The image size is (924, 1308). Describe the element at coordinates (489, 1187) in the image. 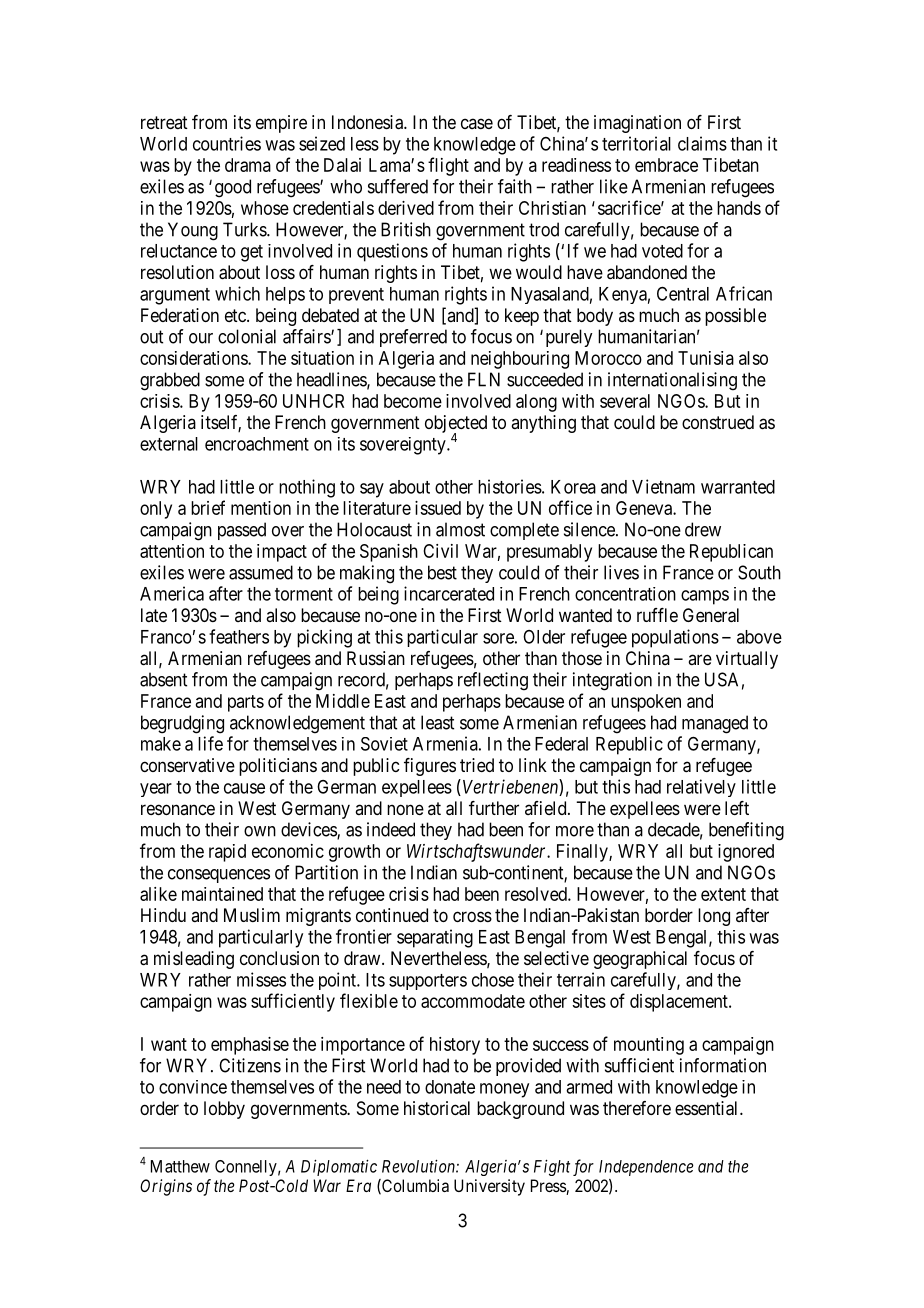

I see `University` at that location.
